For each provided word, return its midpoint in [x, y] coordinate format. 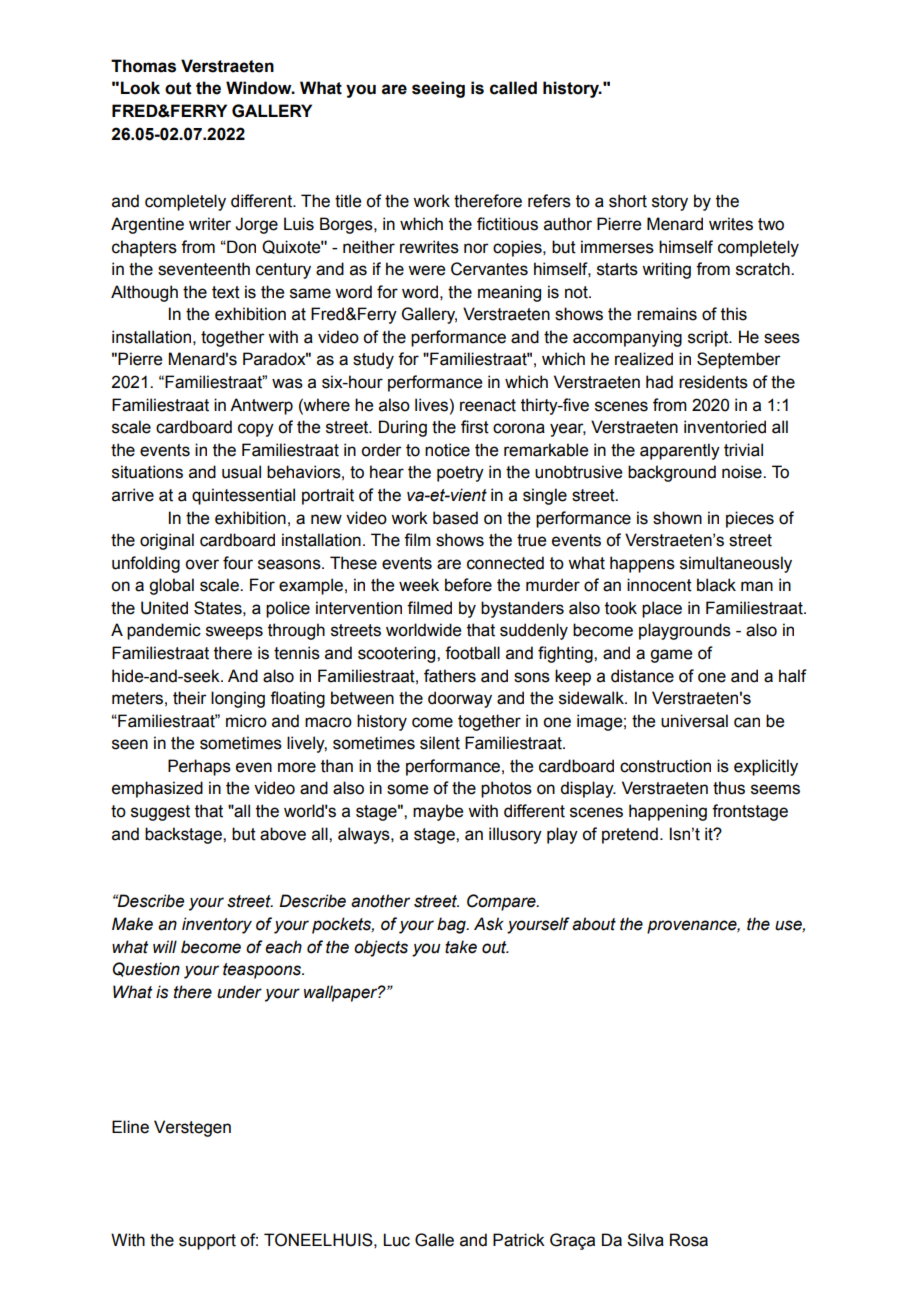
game [671, 656]
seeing [438, 89]
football [472, 653]
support [207, 1242]
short [628, 201]
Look [140, 88]
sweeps [234, 633]
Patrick [519, 1240]
